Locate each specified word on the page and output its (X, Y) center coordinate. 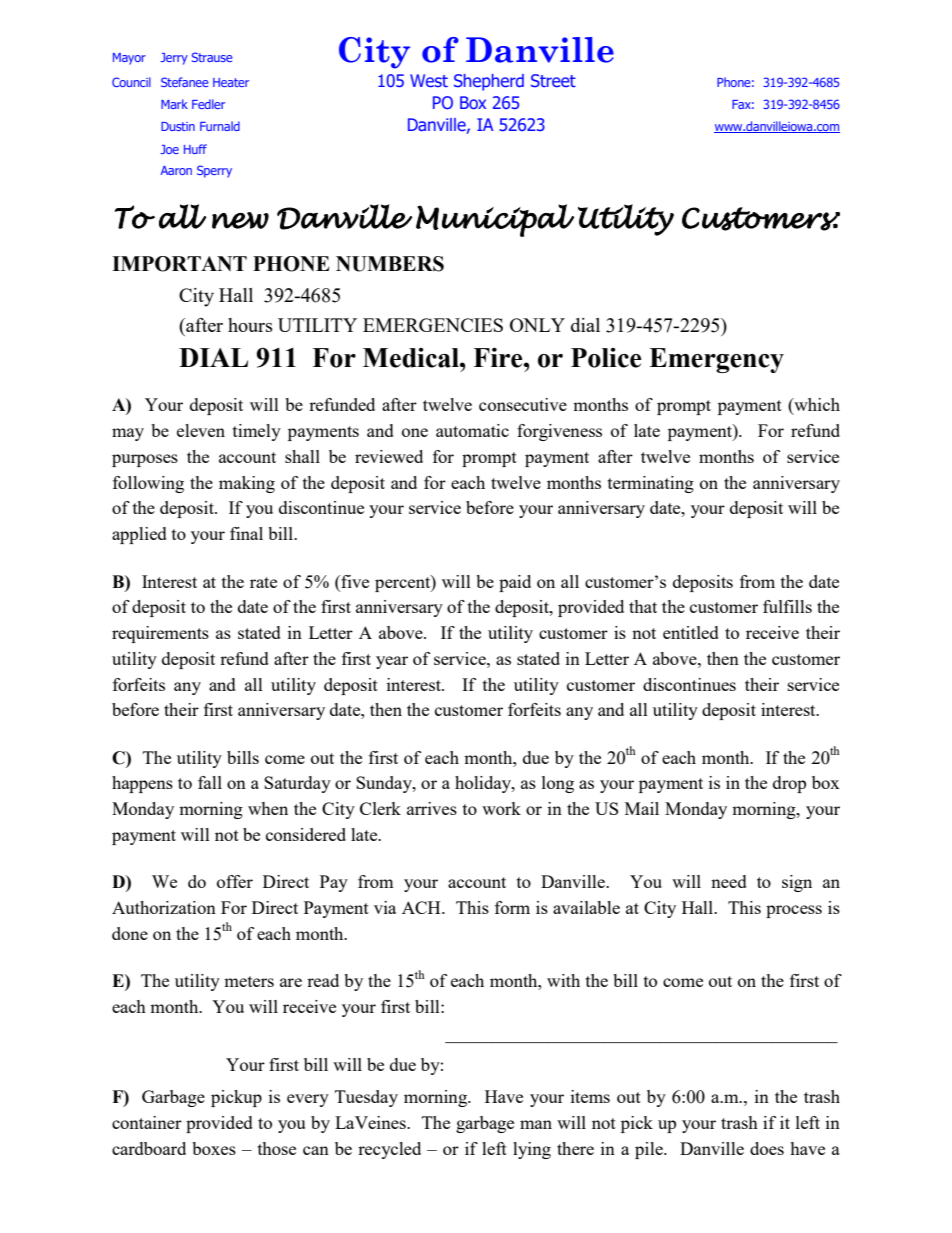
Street (553, 80)
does (767, 1148)
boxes (214, 1148)
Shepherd (489, 82)
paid (515, 583)
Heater (231, 82)
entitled (691, 632)
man (536, 1124)
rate (263, 582)
